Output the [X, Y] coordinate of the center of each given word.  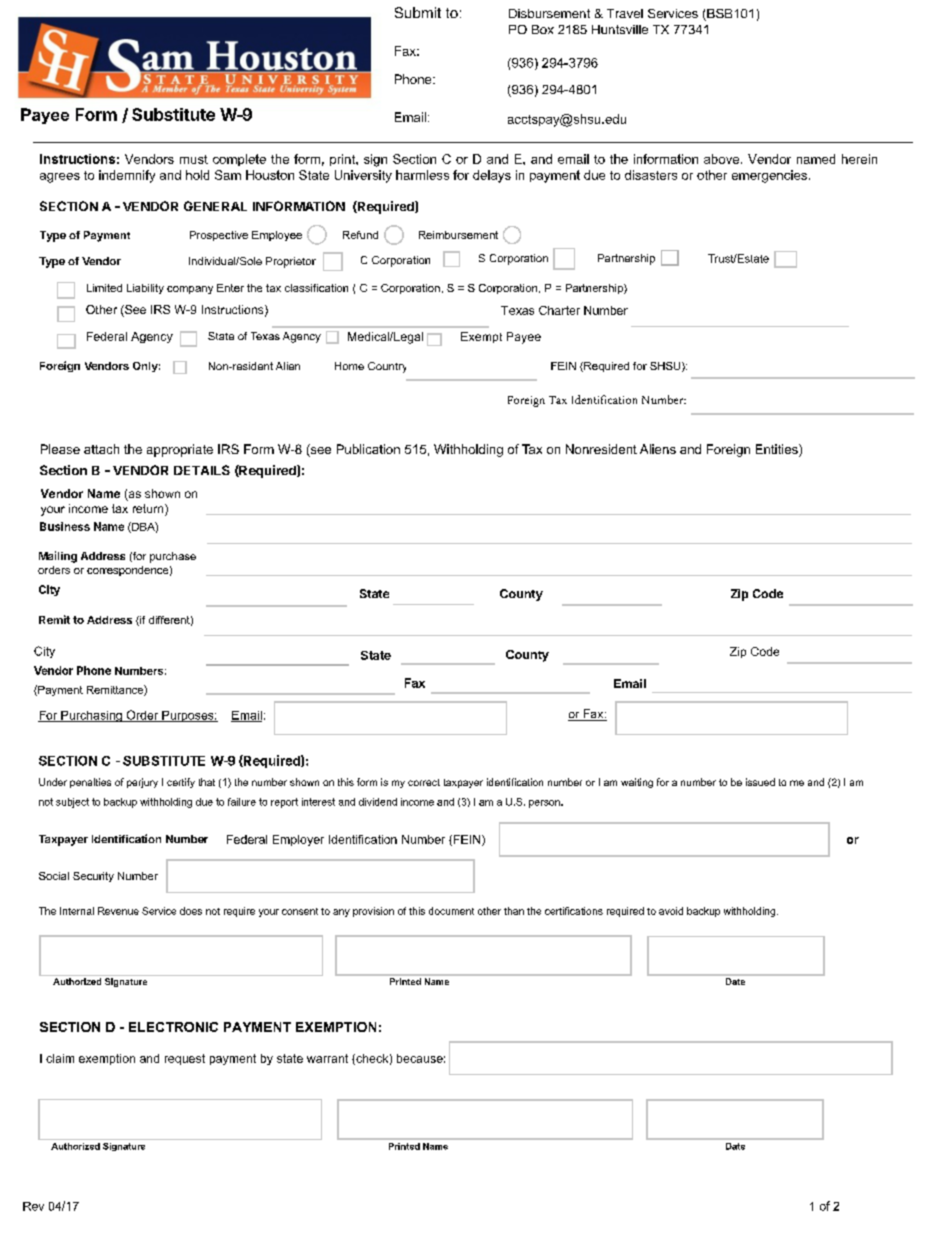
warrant [327, 1058]
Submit [418, 12]
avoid [671, 911]
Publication [368, 449]
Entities [778, 450]
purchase [173, 557]
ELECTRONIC [173, 1027]
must [194, 159]
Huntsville [620, 29]
